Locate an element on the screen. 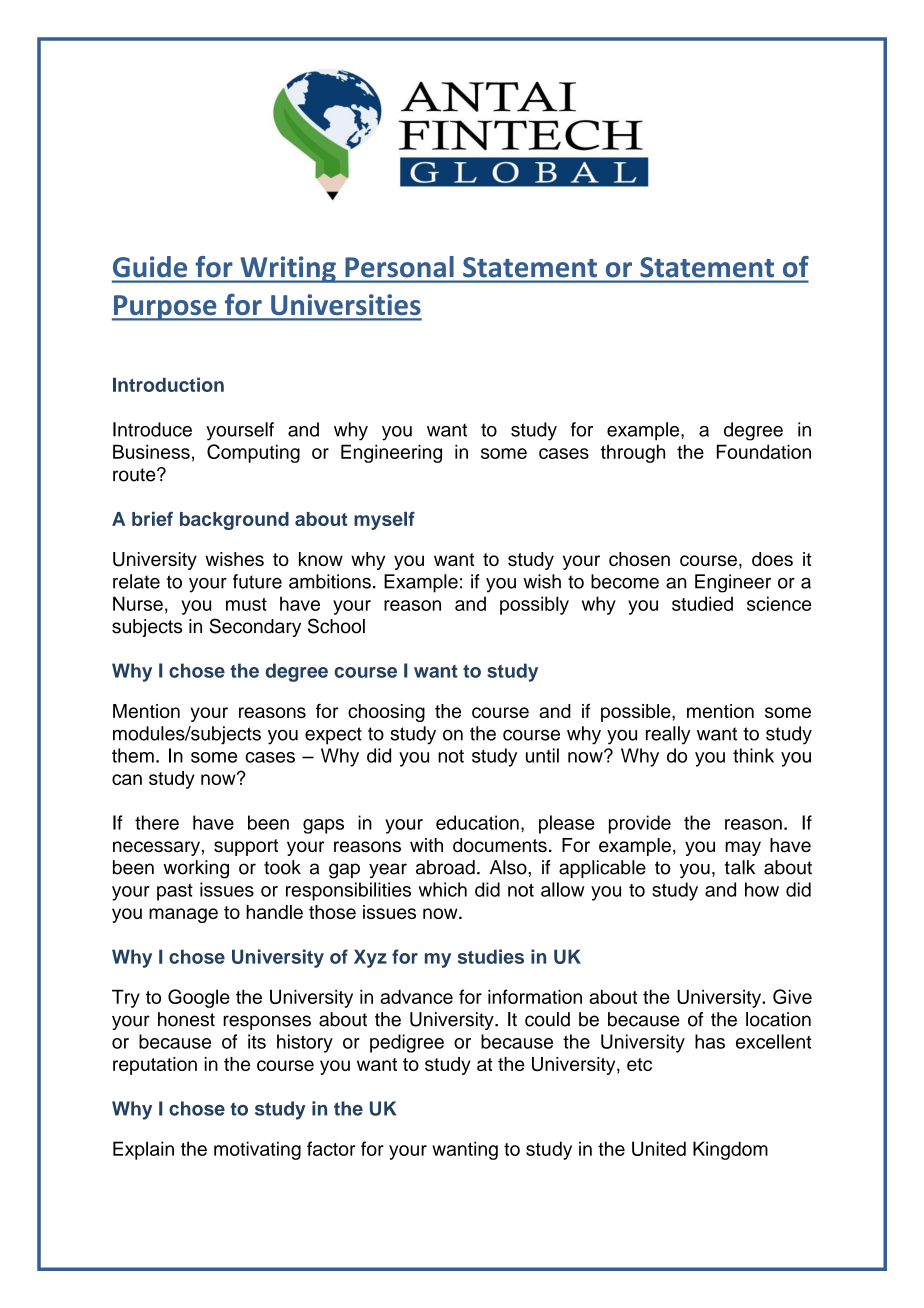 The width and height of the screenshot is (924, 1308). studies is located at coordinates (491, 956).
